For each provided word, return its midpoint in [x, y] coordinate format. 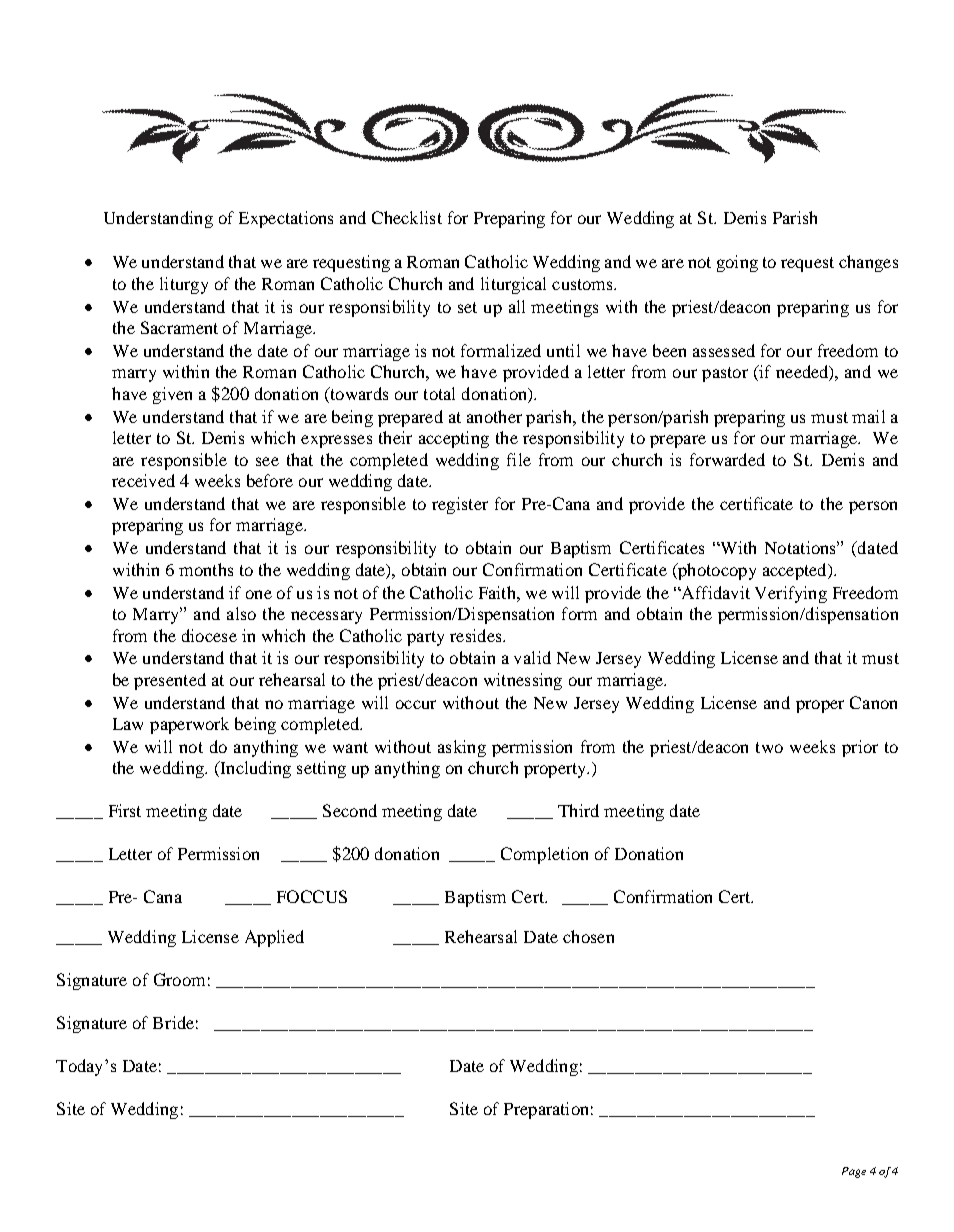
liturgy [184, 285]
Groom [179, 979]
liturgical [513, 285]
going [737, 263]
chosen [588, 936]
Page [854, 1172]
